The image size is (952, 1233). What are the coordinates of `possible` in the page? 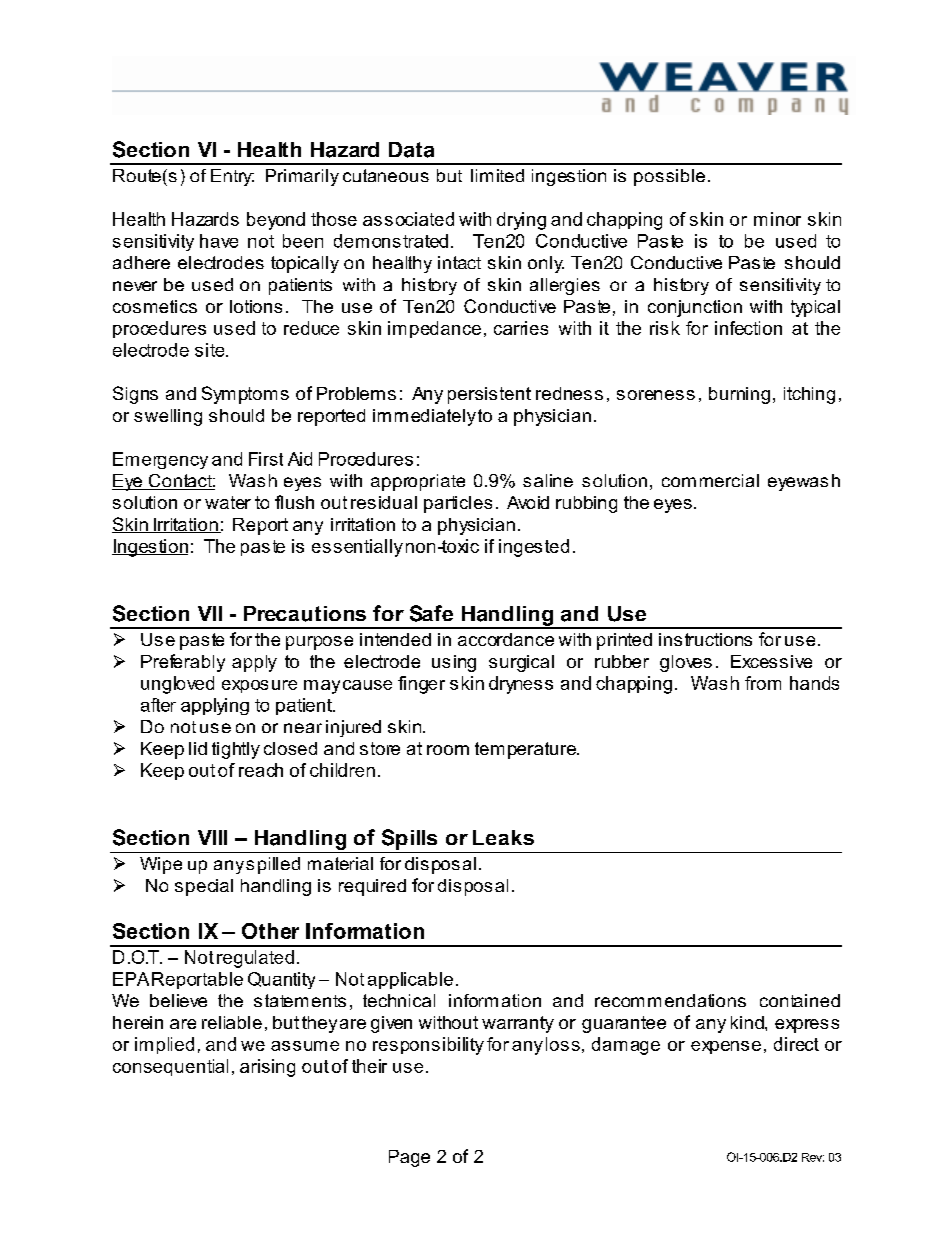 It's located at (669, 177).
